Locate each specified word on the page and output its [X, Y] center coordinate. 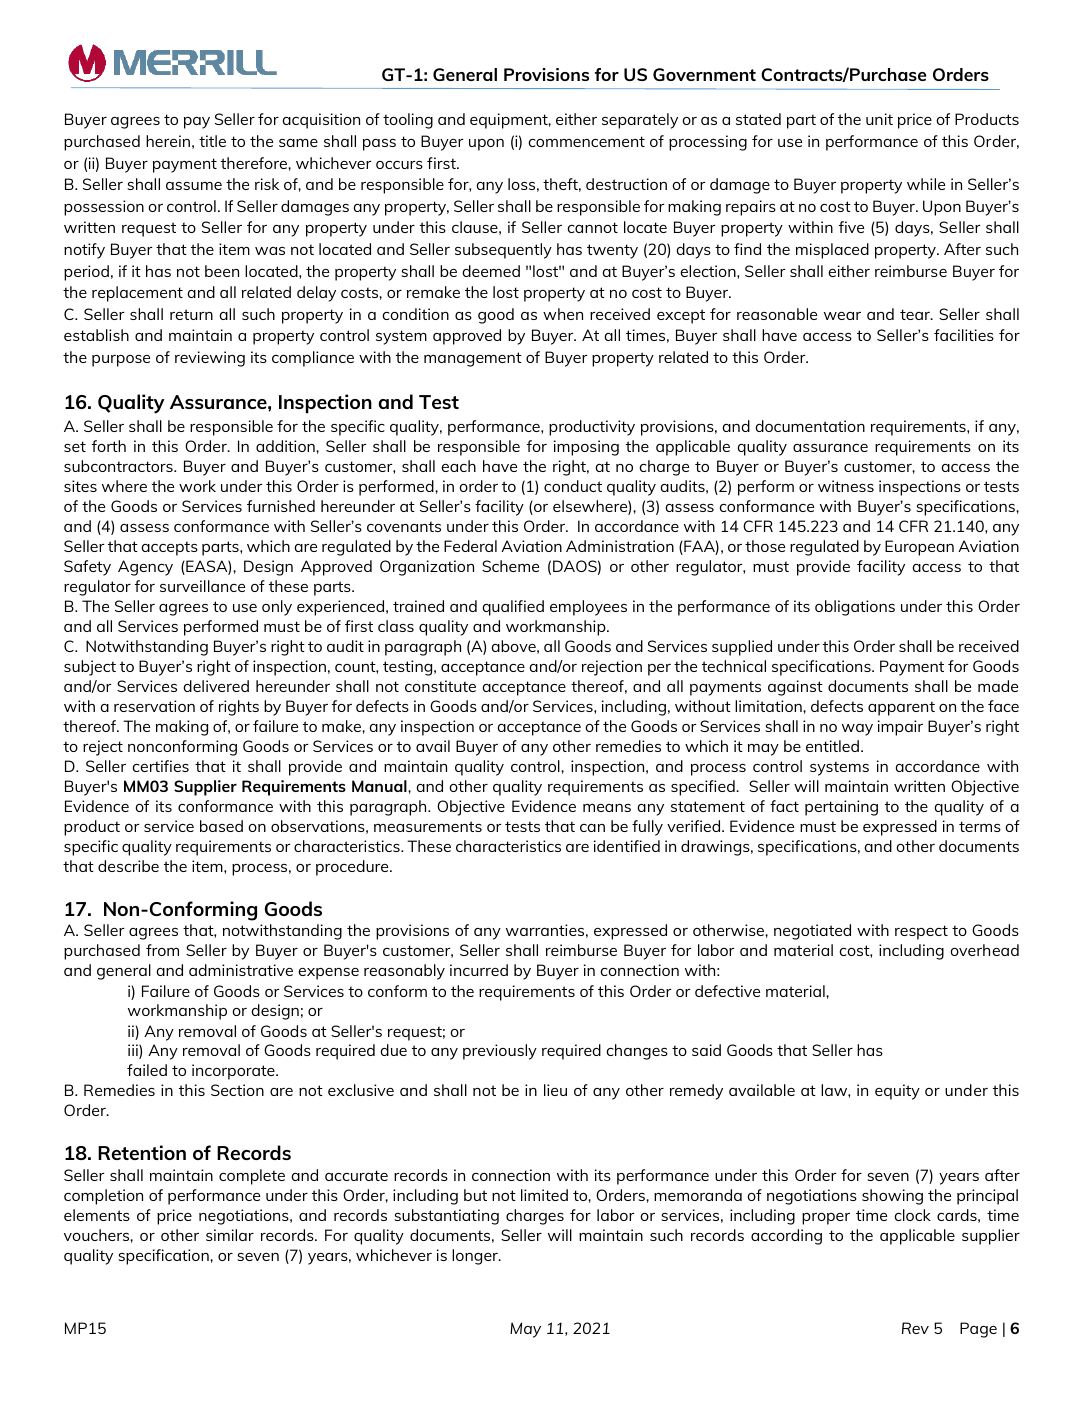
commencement [587, 141]
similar [230, 1235]
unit [879, 119]
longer [476, 1257]
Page [978, 1330]
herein [168, 141]
